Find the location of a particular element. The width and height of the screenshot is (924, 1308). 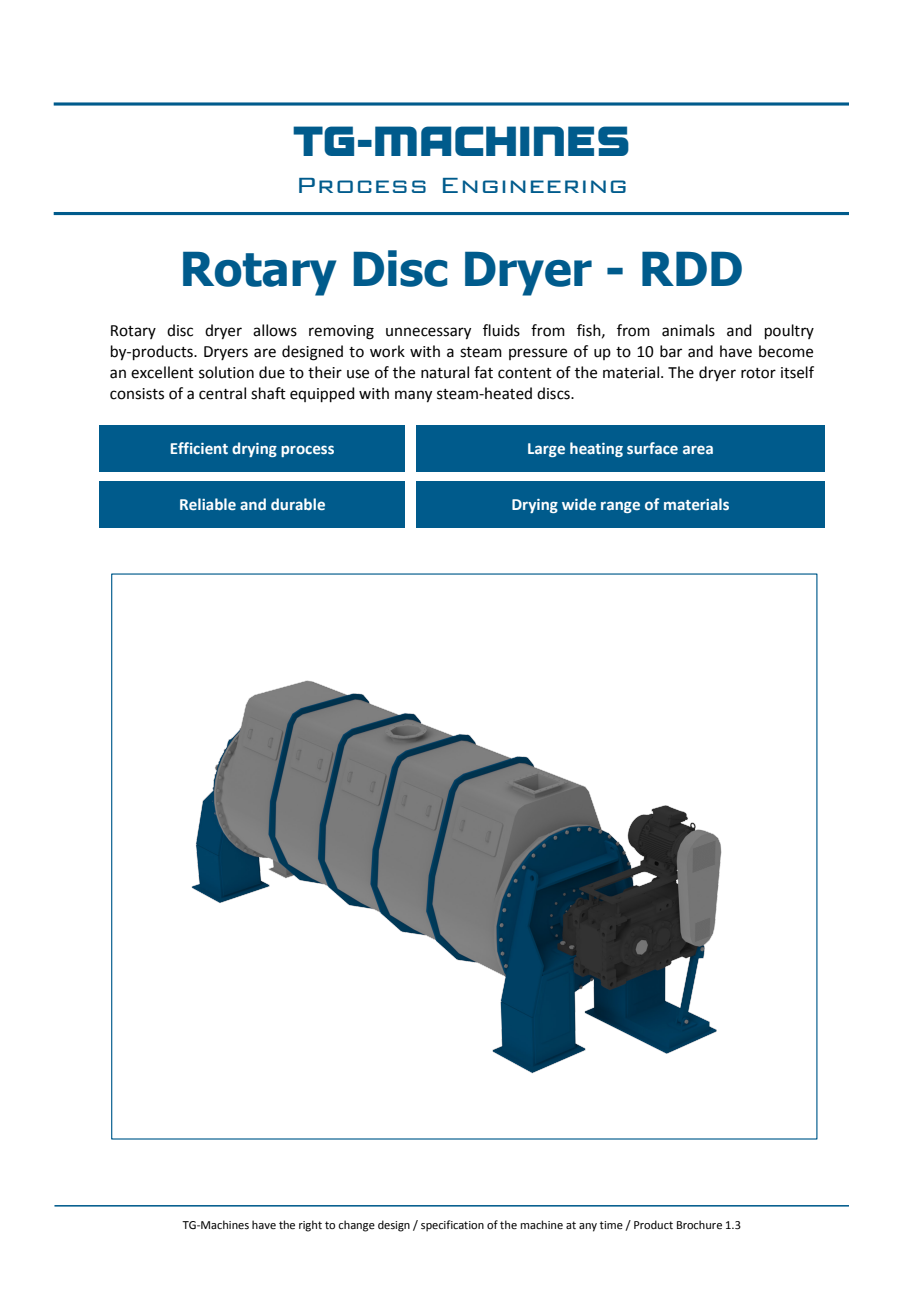

specification is located at coordinates (452, 1226).
